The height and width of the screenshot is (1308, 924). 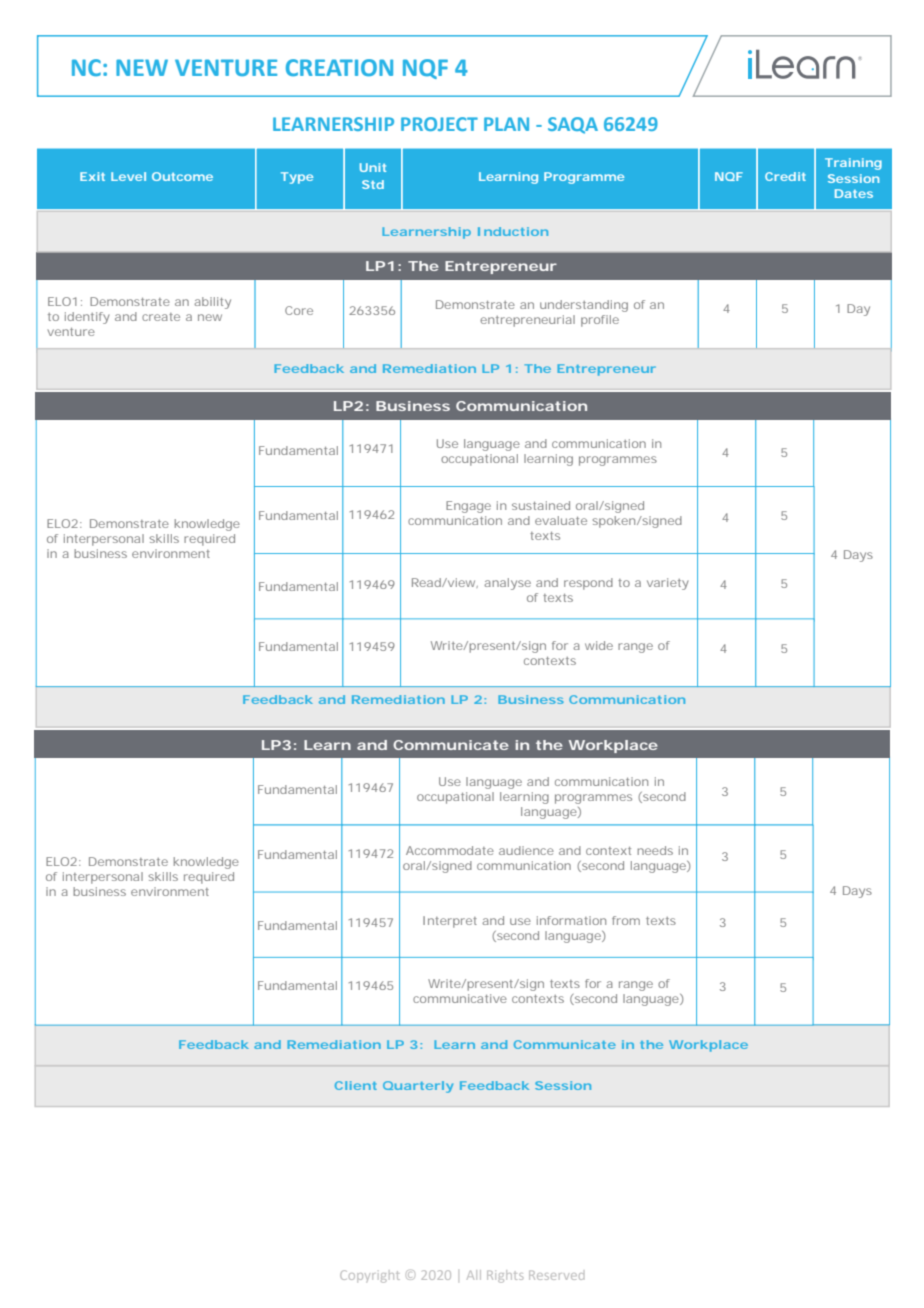 What do you see at coordinates (182, 176) in the screenshot?
I see `Outcome` at bounding box center [182, 176].
